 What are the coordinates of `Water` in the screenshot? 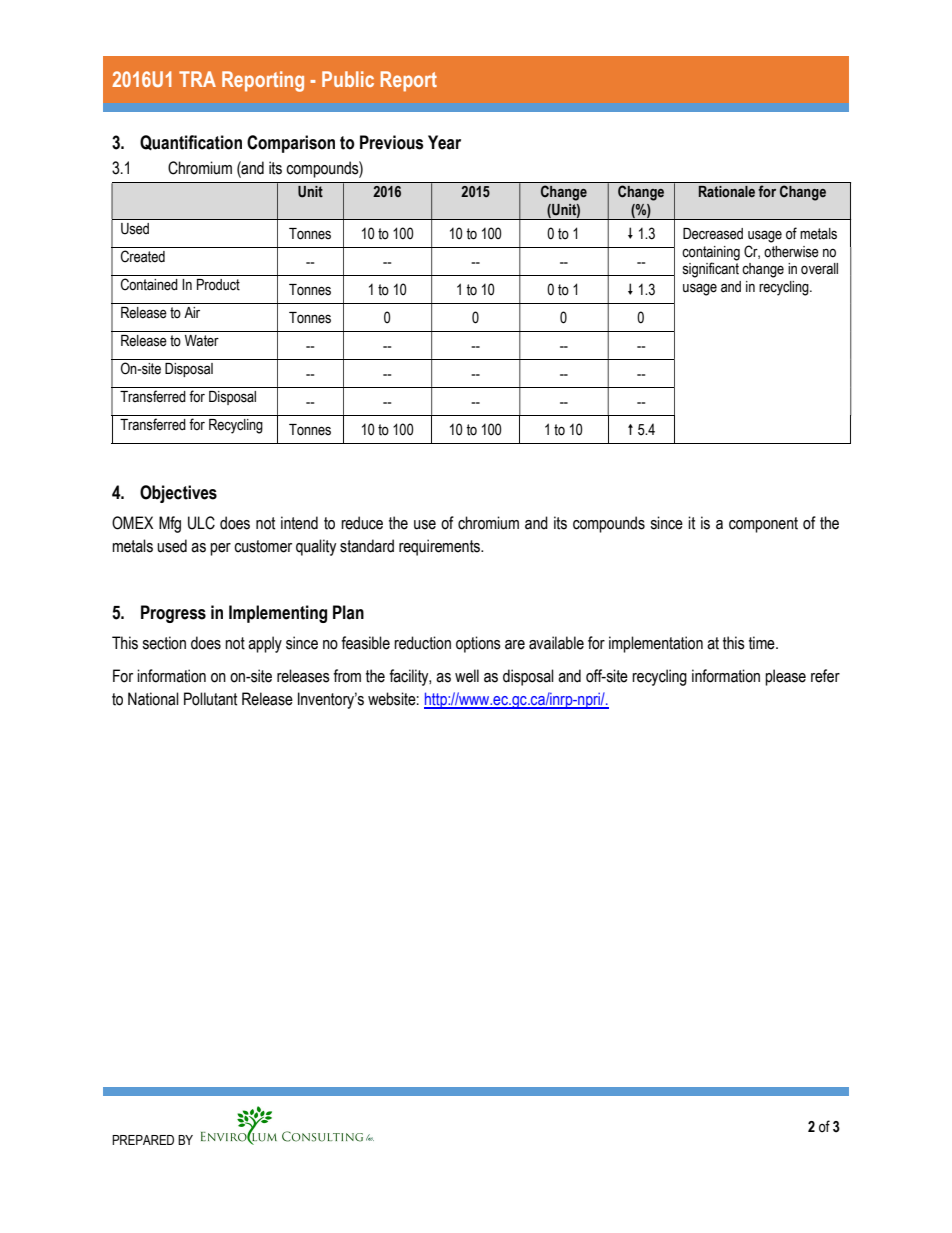 It's located at (202, 341).
